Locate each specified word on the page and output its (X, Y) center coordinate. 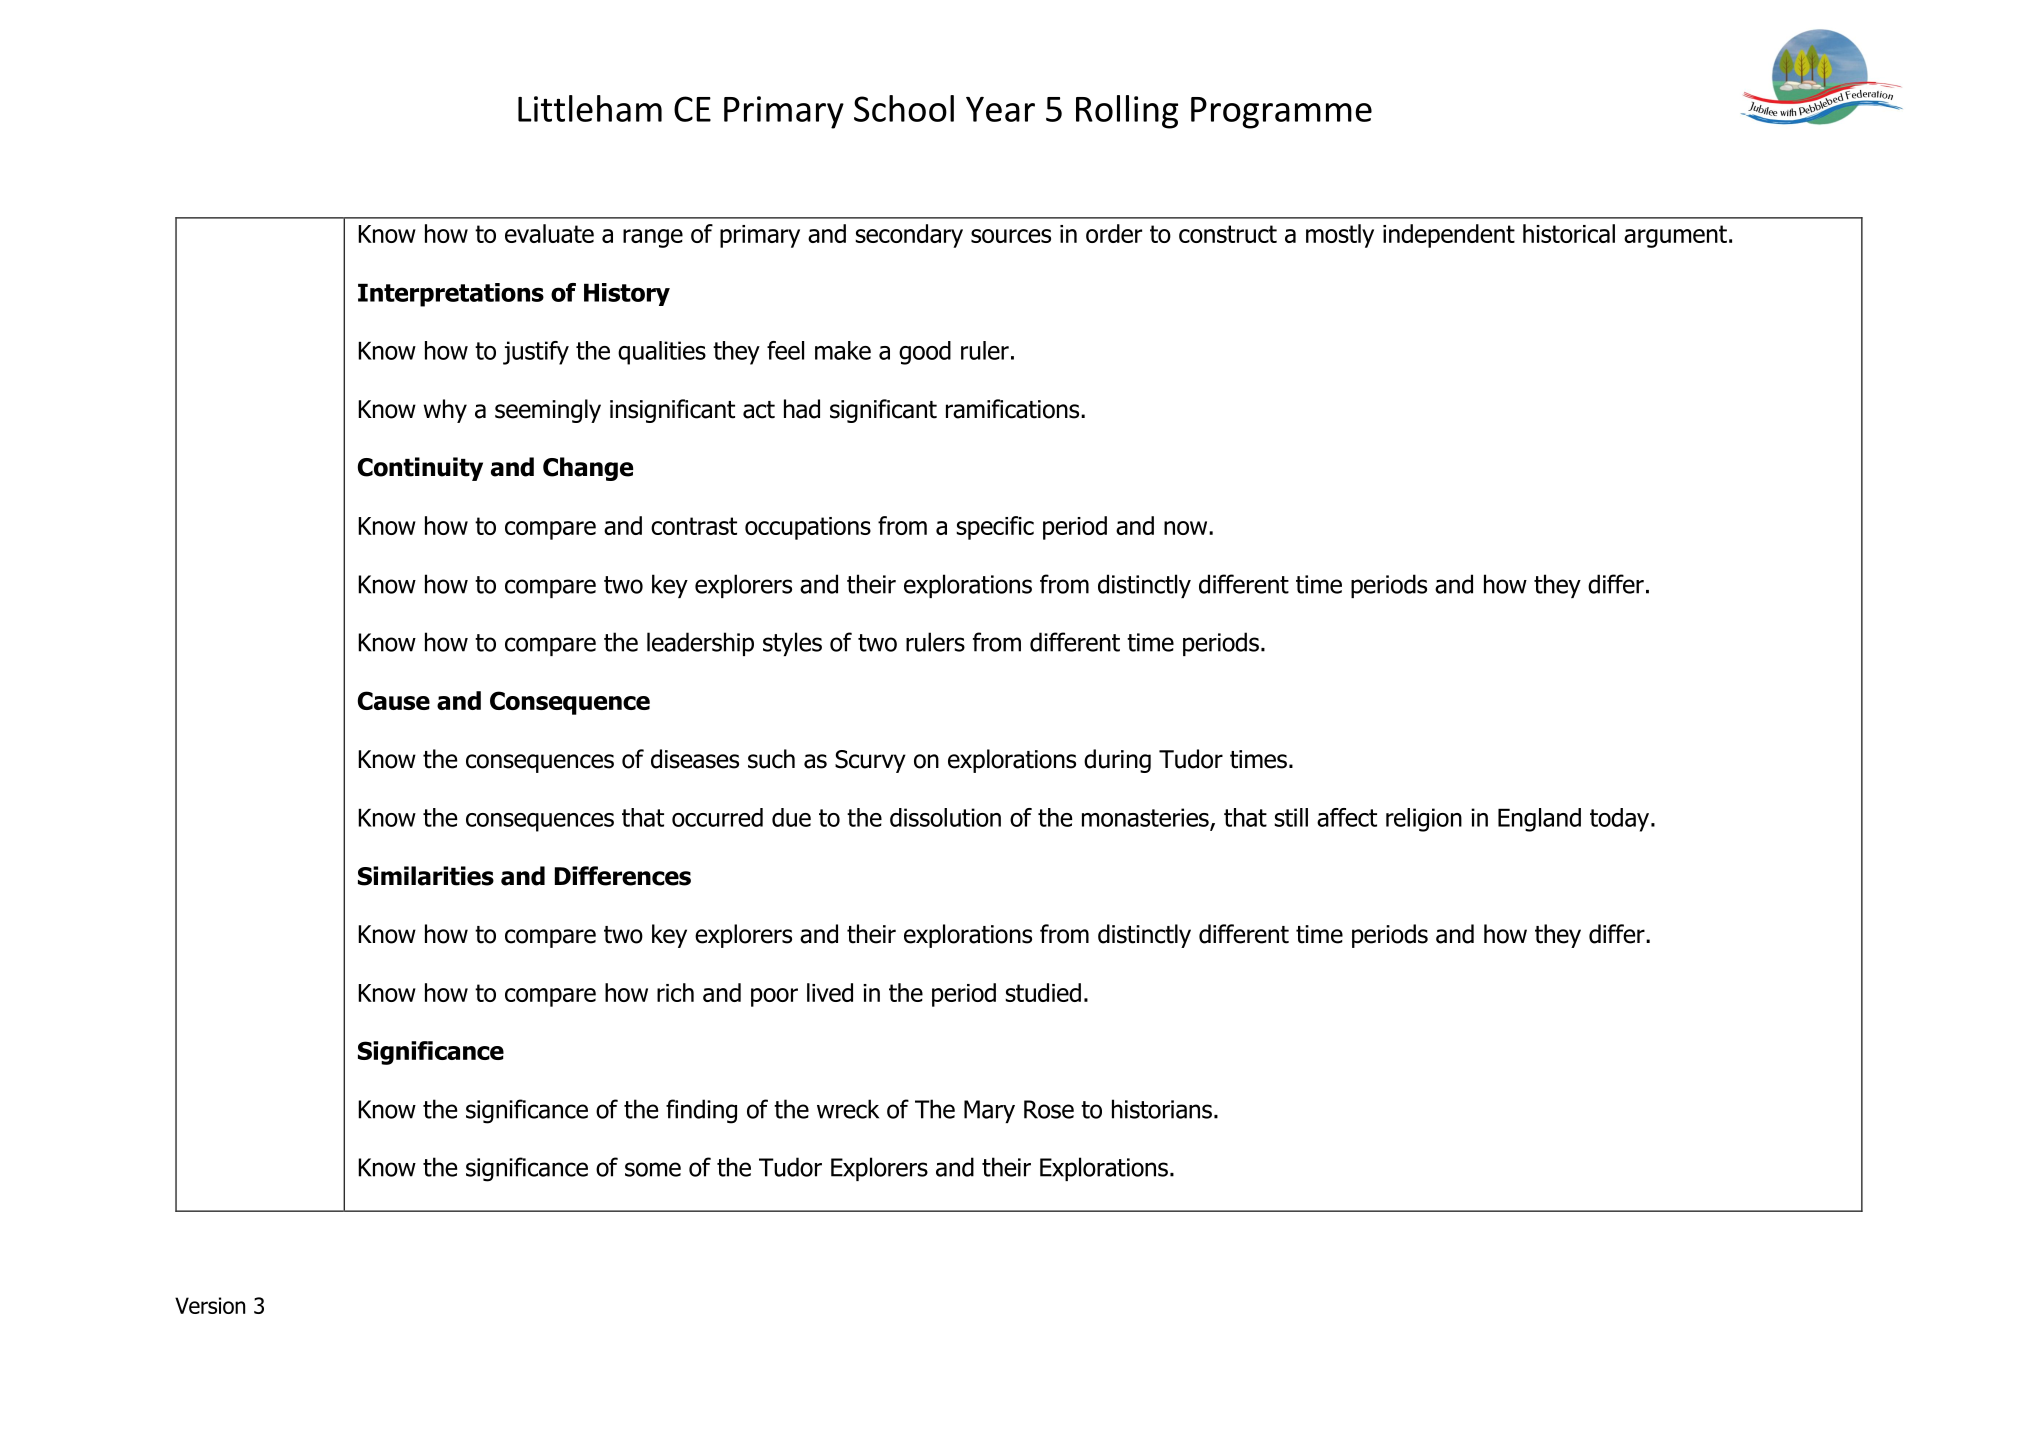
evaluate (549, 233)
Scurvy (870, 761)
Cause (394, 700)
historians (1162, 1109)
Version (210, 1305)
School (904, 108)
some (653, 1169)
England (1539, 820)
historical (1569, 233)
